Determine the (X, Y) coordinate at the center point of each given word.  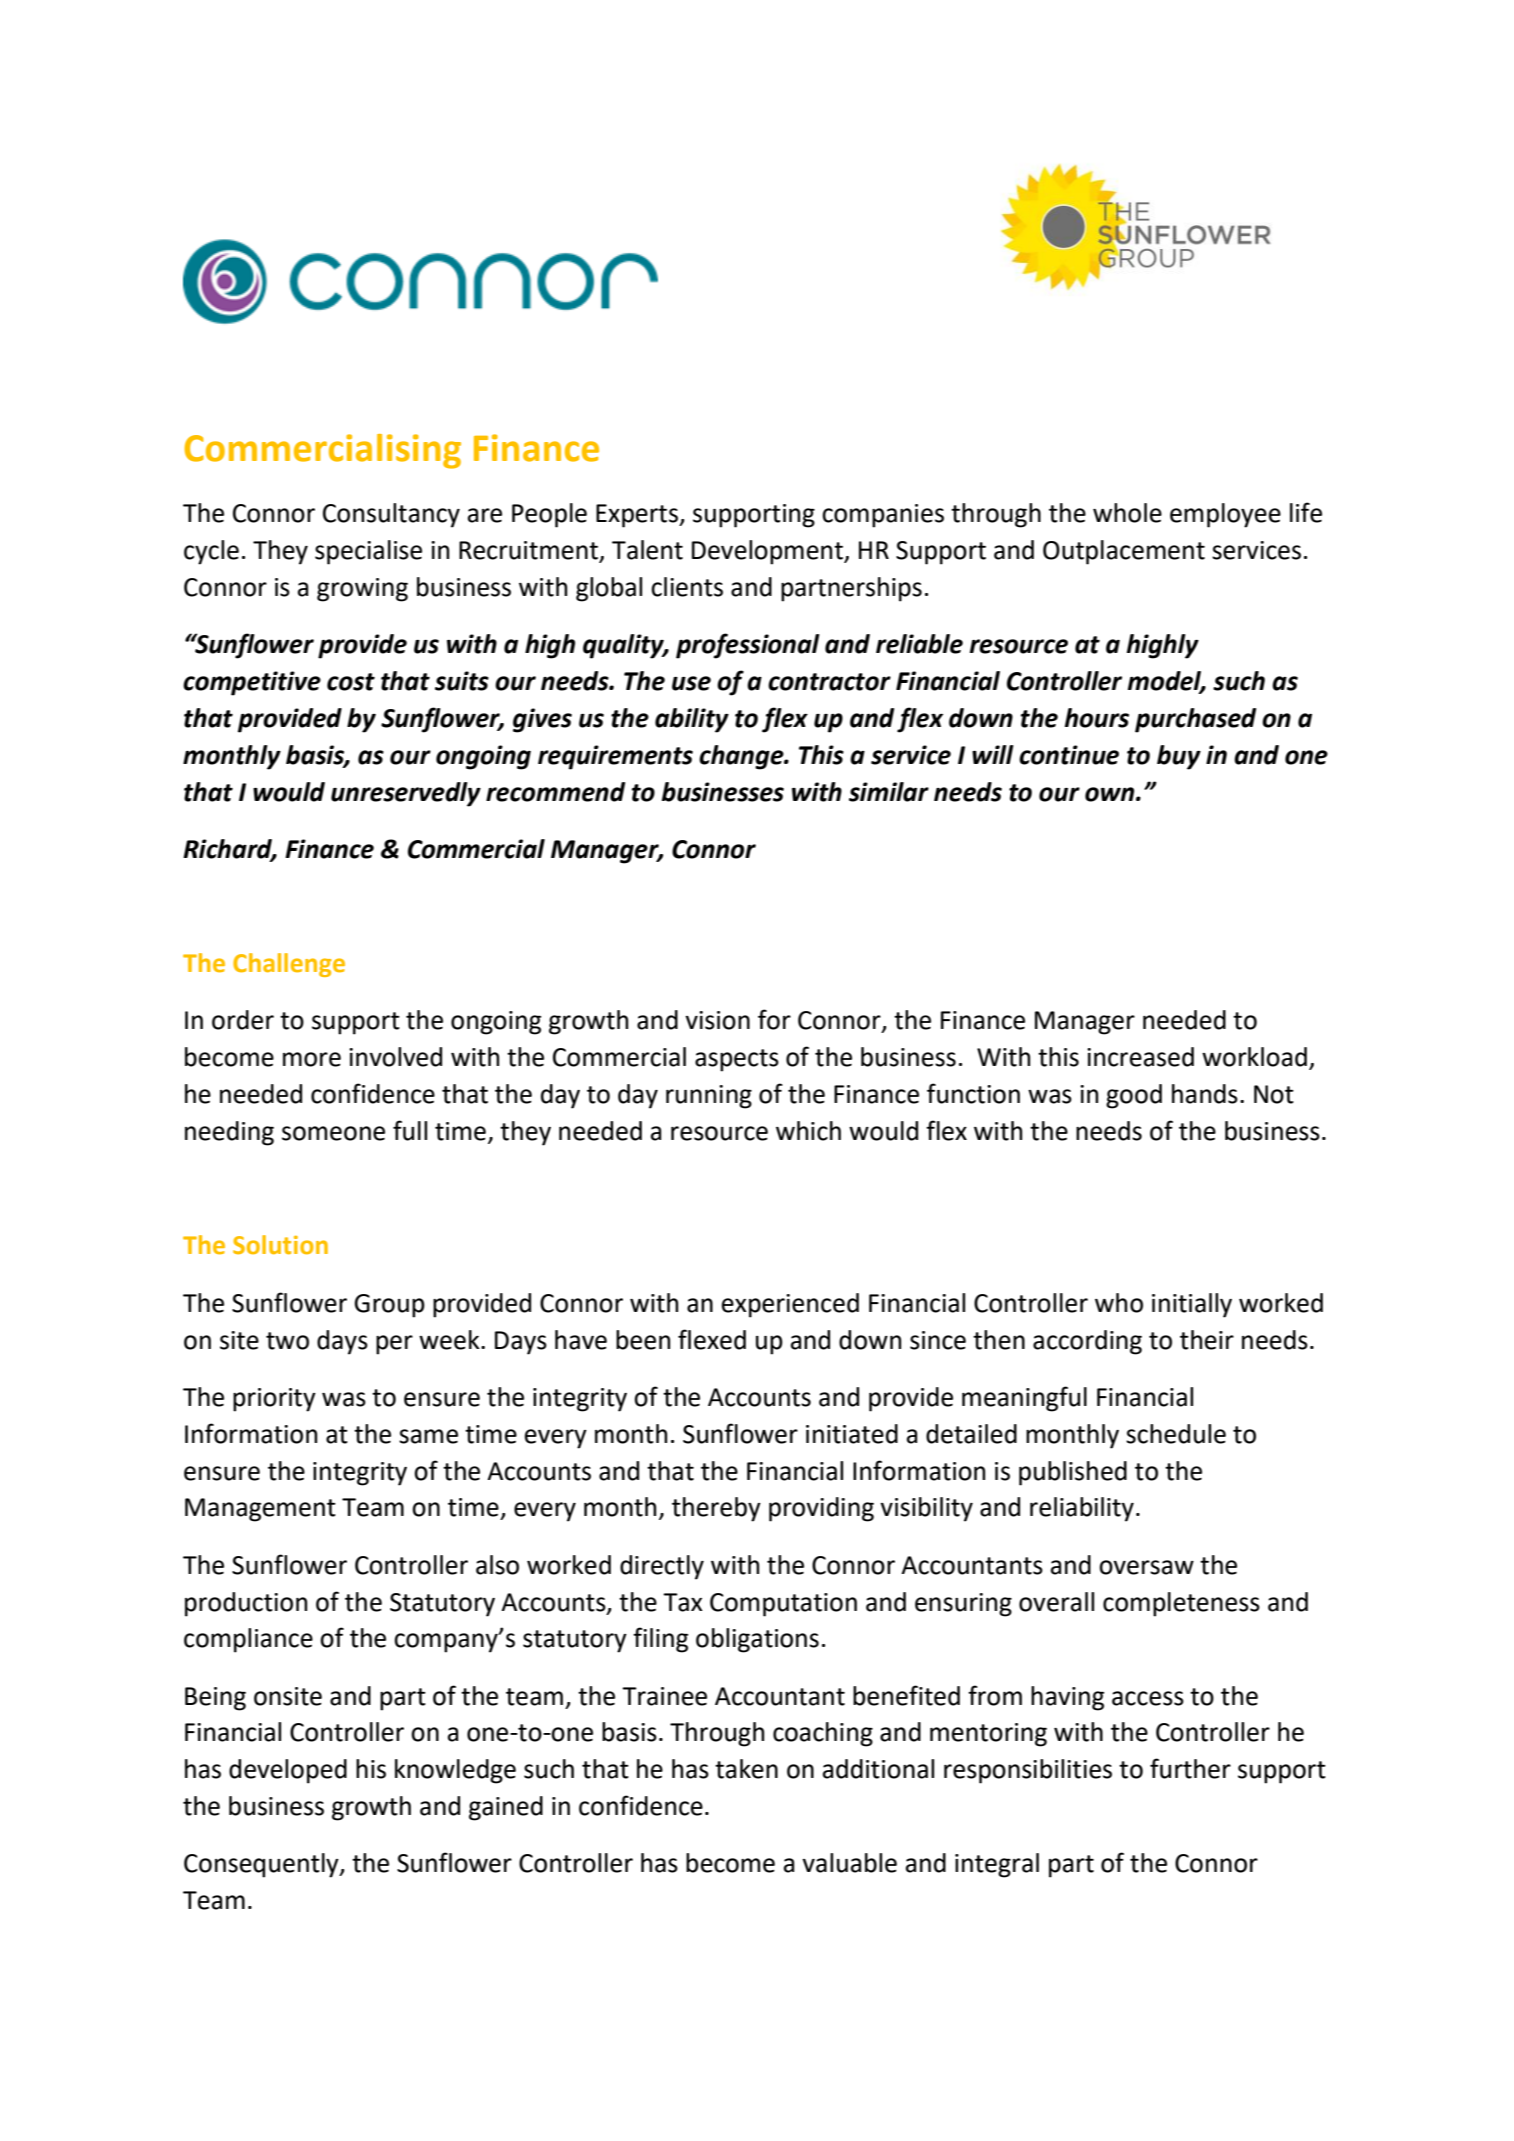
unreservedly (406, 794)
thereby (716, 1509)
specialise (368, 552)
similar (889, 792)
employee (1225, 515)
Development (768, 552)
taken (746, 1769)
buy (1179, 757)
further (1190, 1768)
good (1134, 1096)
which (808, 1131)
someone (333, 1133)
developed (288, 1771)
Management (260, 1510)
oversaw (1146, 1567)
